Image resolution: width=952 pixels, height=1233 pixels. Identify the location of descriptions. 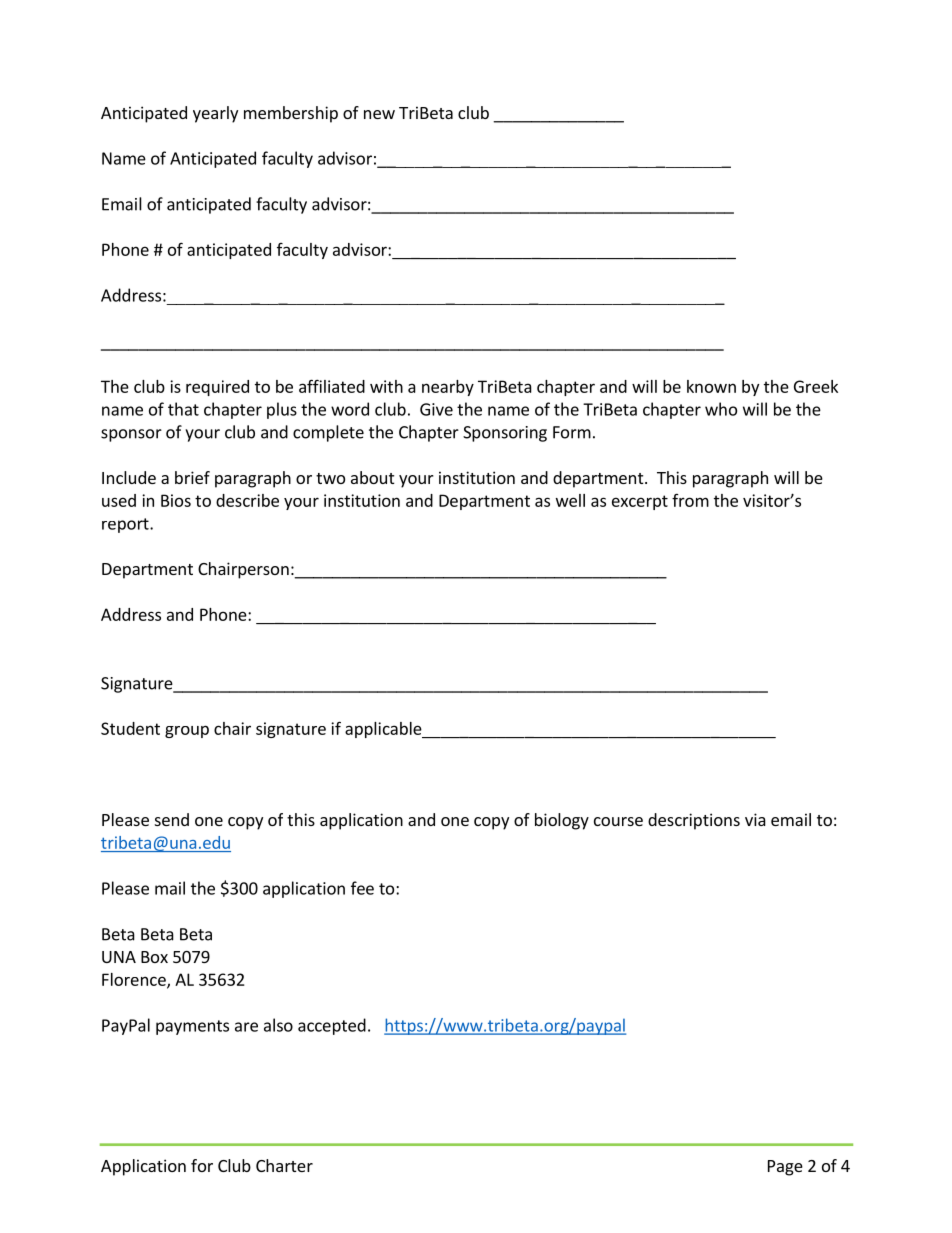
(694, 821).
